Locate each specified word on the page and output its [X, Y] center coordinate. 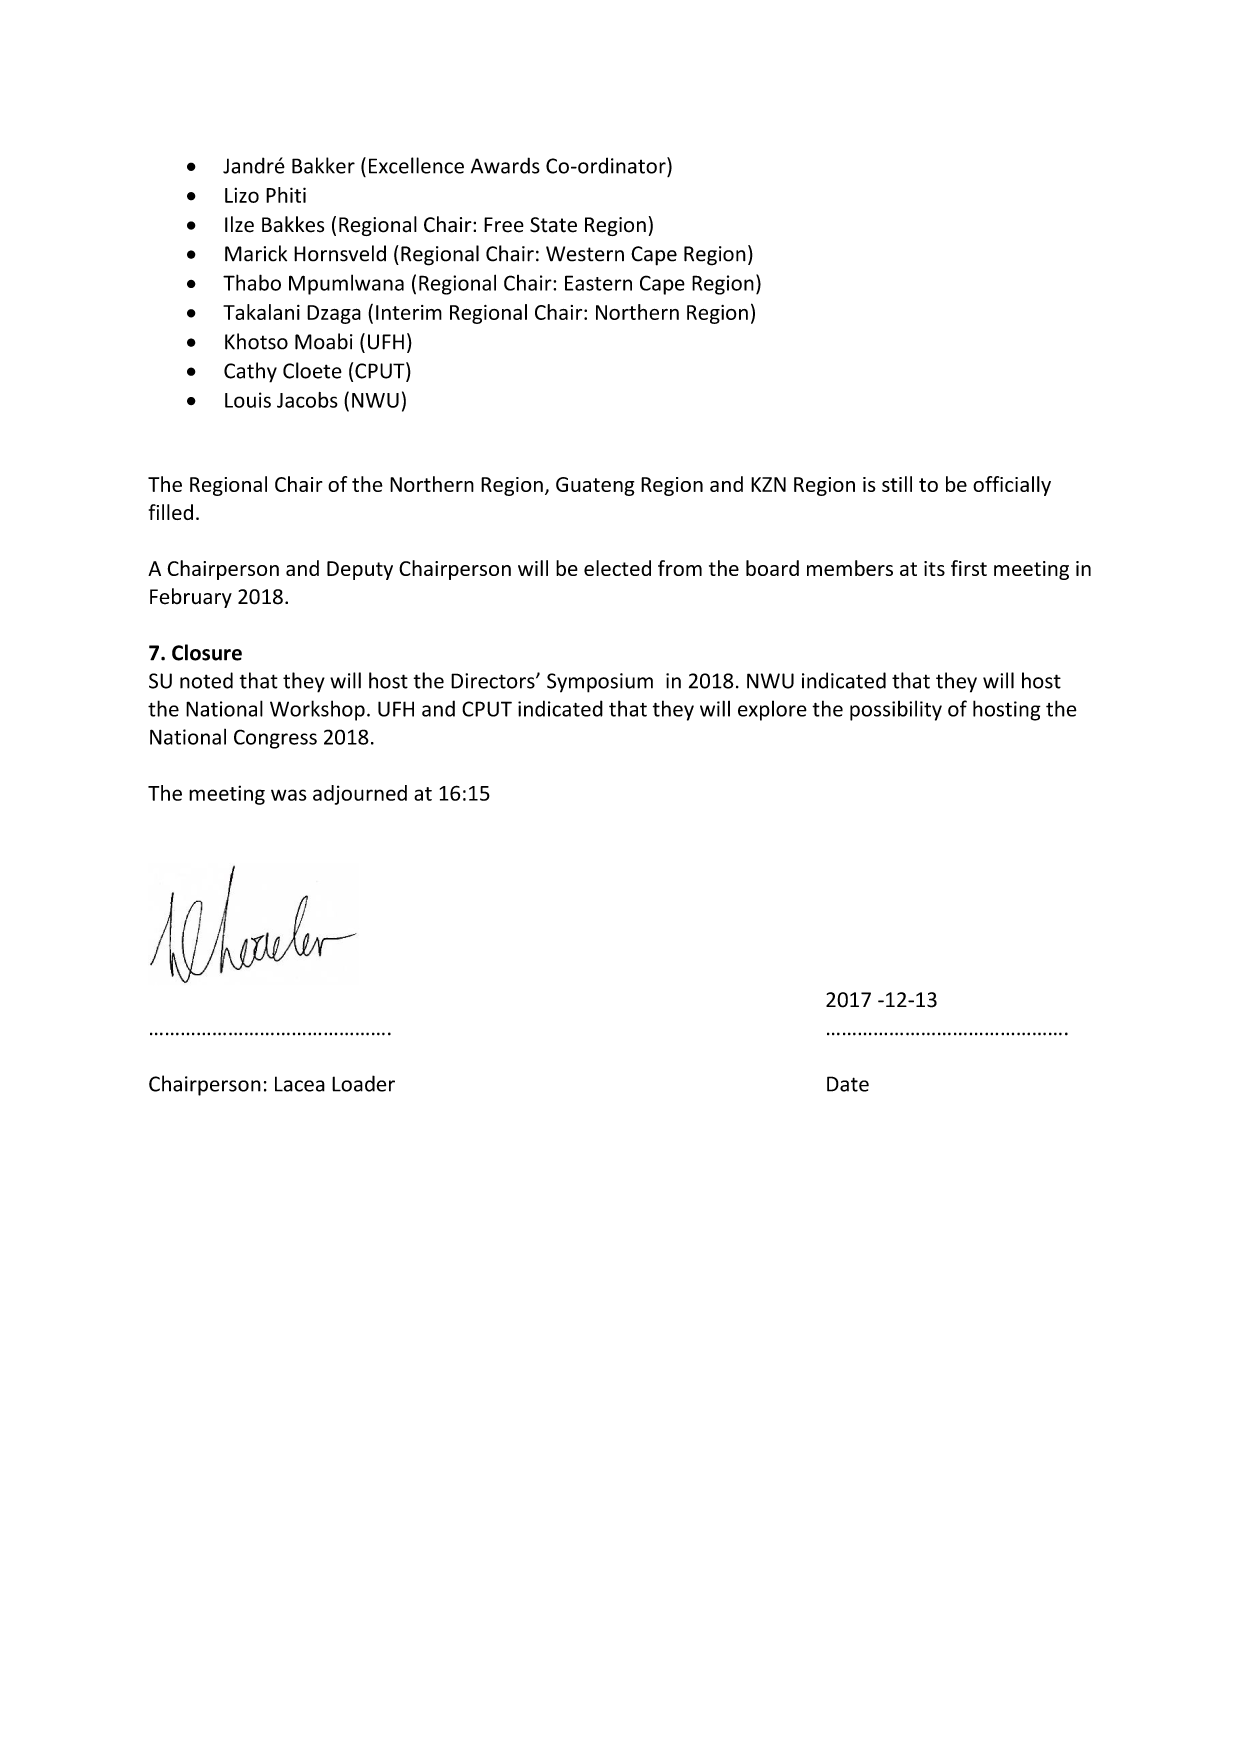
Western [585, 254]
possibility [896, 710]
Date [848, 1084]
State [553, 225]
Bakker [323, 165]
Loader [363, 1083]
